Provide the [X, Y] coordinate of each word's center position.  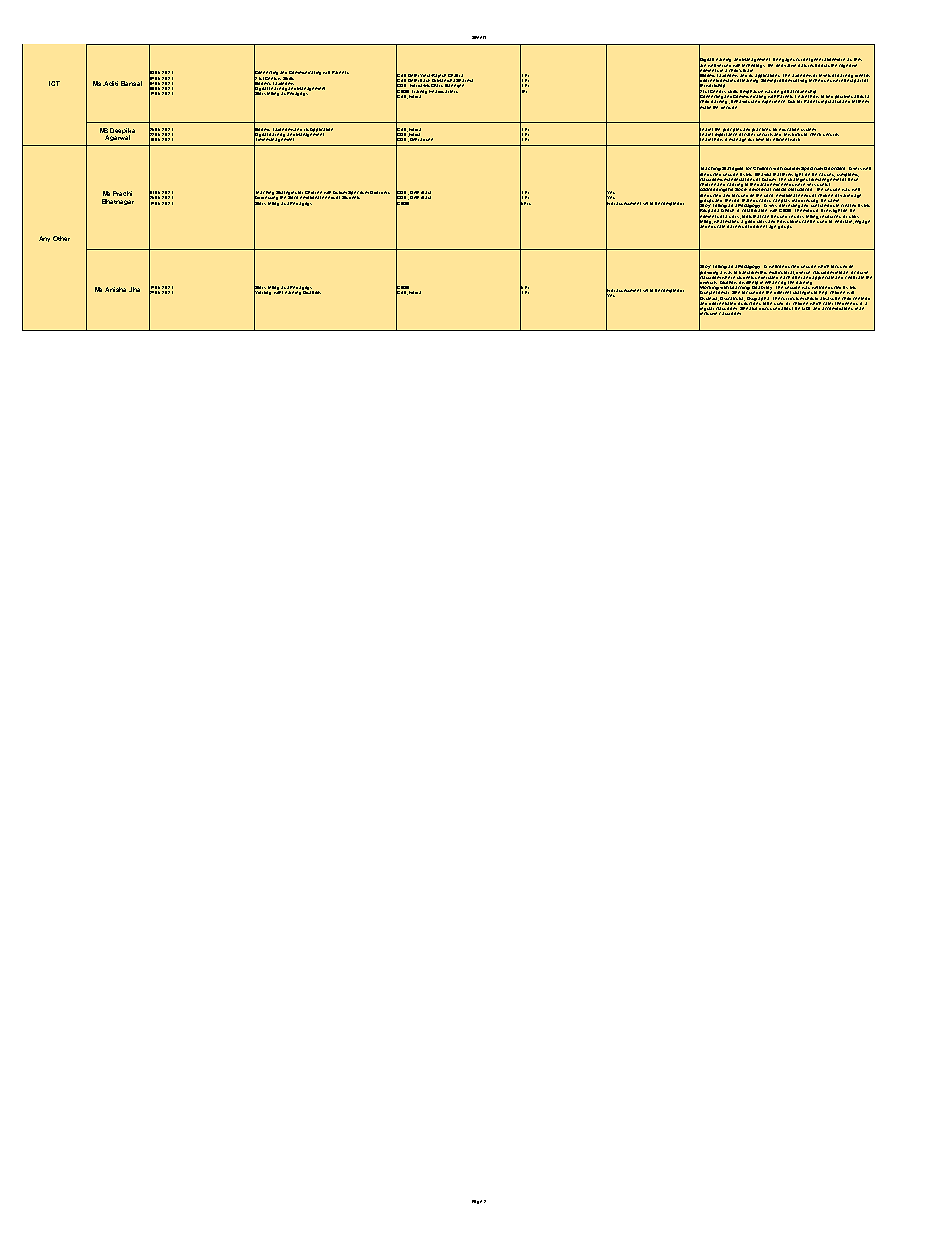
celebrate [855, 276]
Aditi [111, 83]
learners [735, 225]
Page [477, 1202]
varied [846, 195]
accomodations [838, 307]
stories [793, 220]
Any [44, 239]
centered [861, 298]
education [789, 129]
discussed [769, 307]
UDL [807, 307]
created [848, 207]
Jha [134, 289]
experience [773, 100]
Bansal [131, 83]
